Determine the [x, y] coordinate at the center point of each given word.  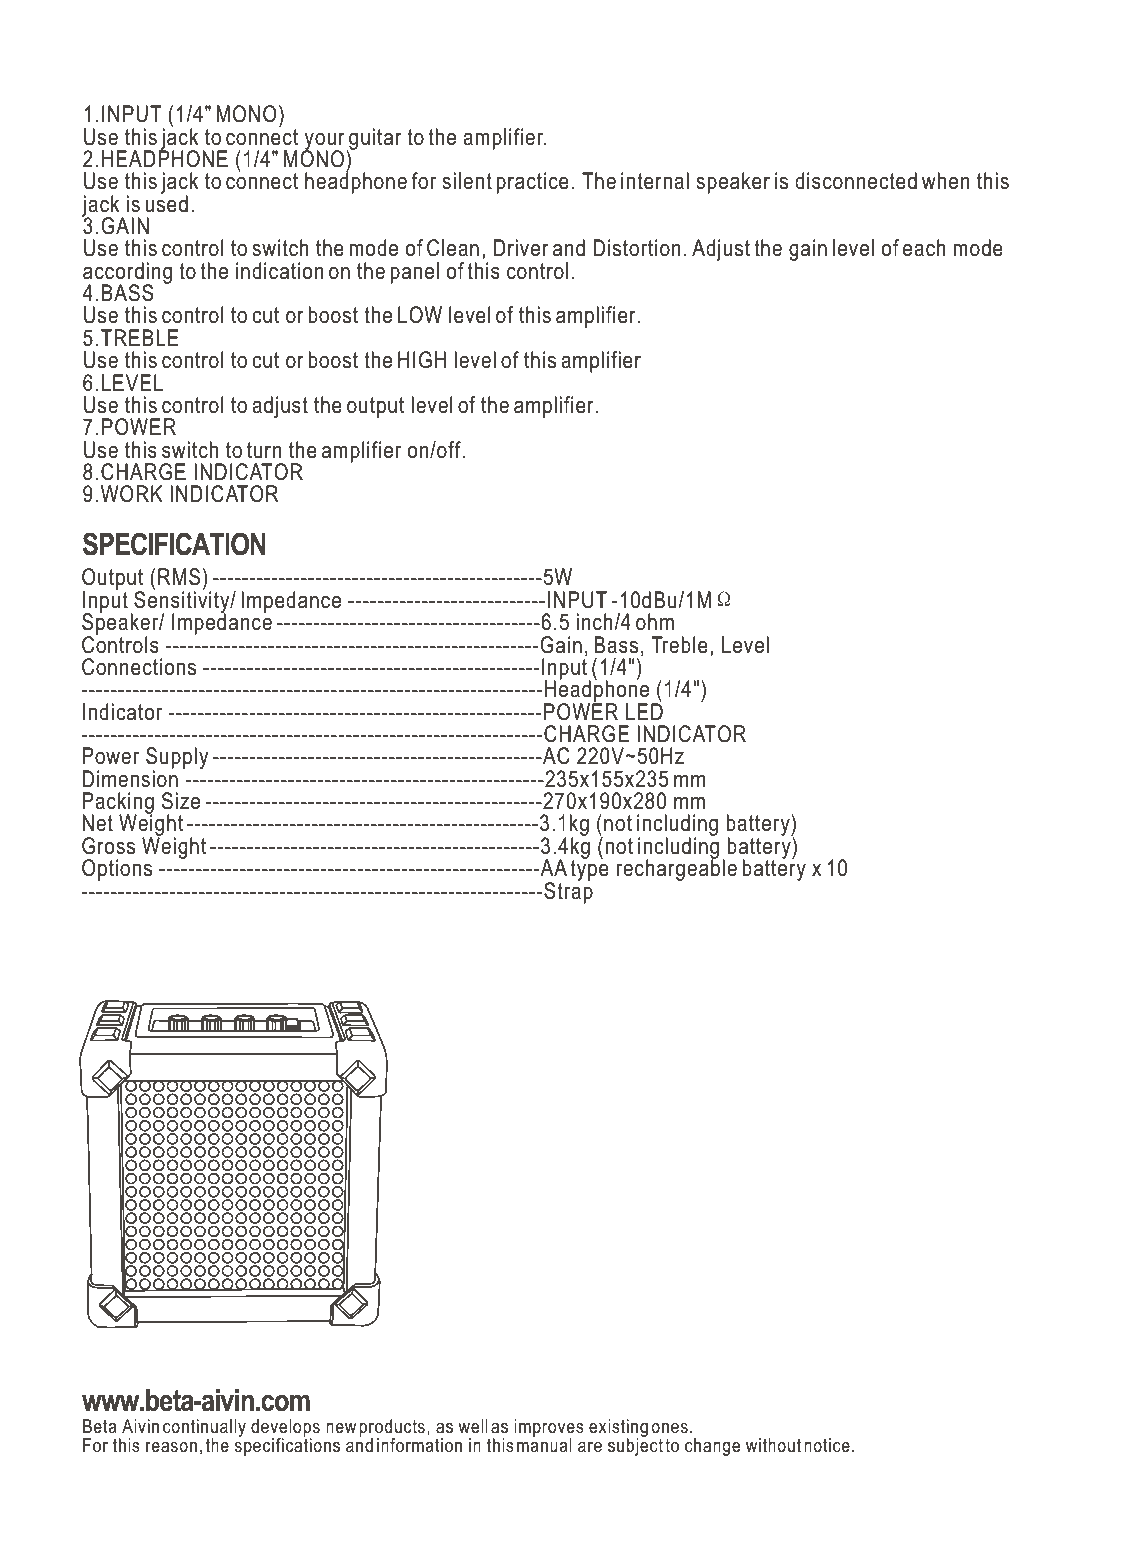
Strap [568, 891]
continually [204, 1429]
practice [532, 183]
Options [117, 870]
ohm [655, 622]
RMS [179, 577]
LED [644, 710]
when [946, 181]
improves [549, 1429]
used [166, 203]
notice [827, 1445]
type [589, 869]
